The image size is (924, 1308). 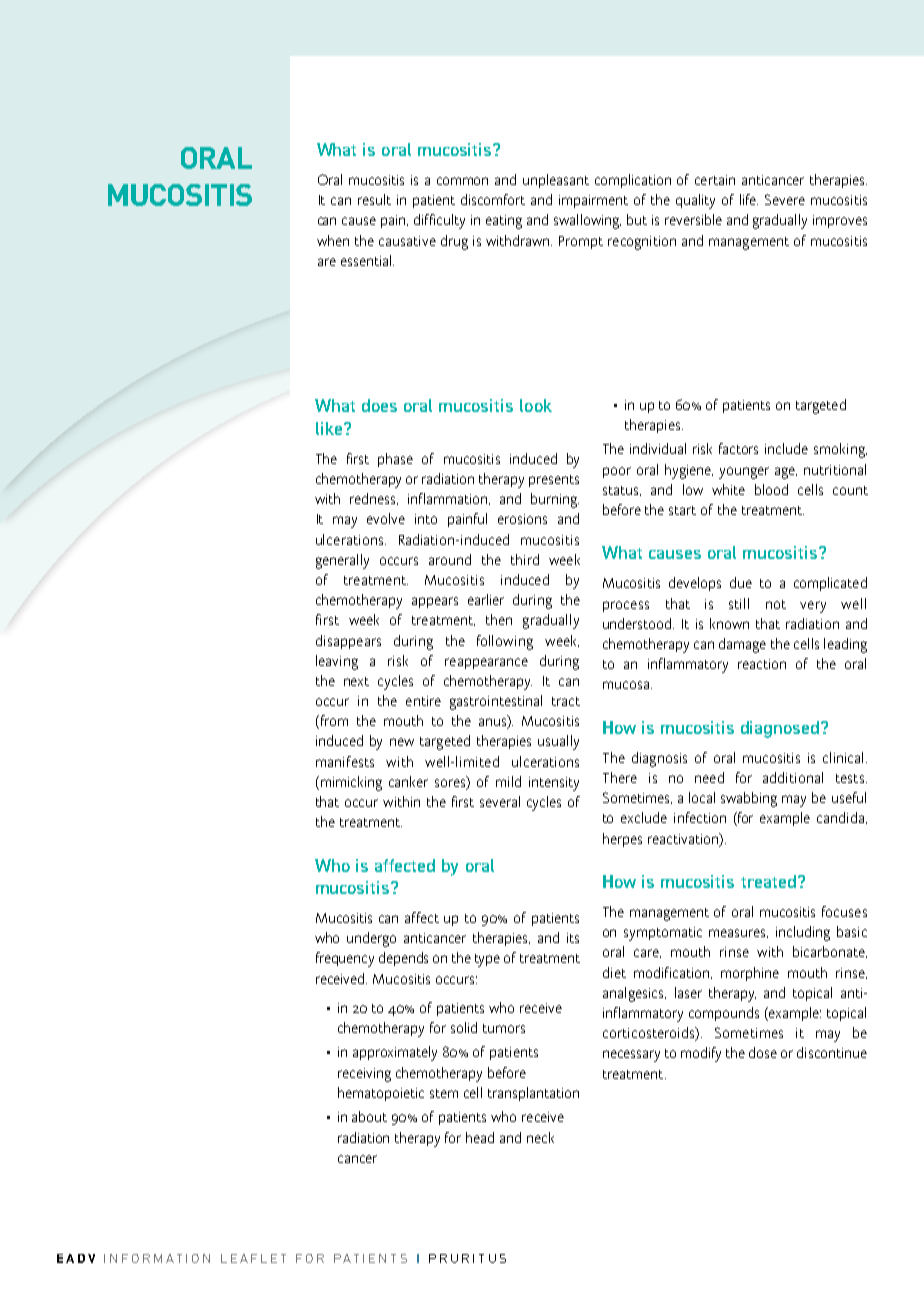 I want to click on evolve, so click(x=386, y=518).
